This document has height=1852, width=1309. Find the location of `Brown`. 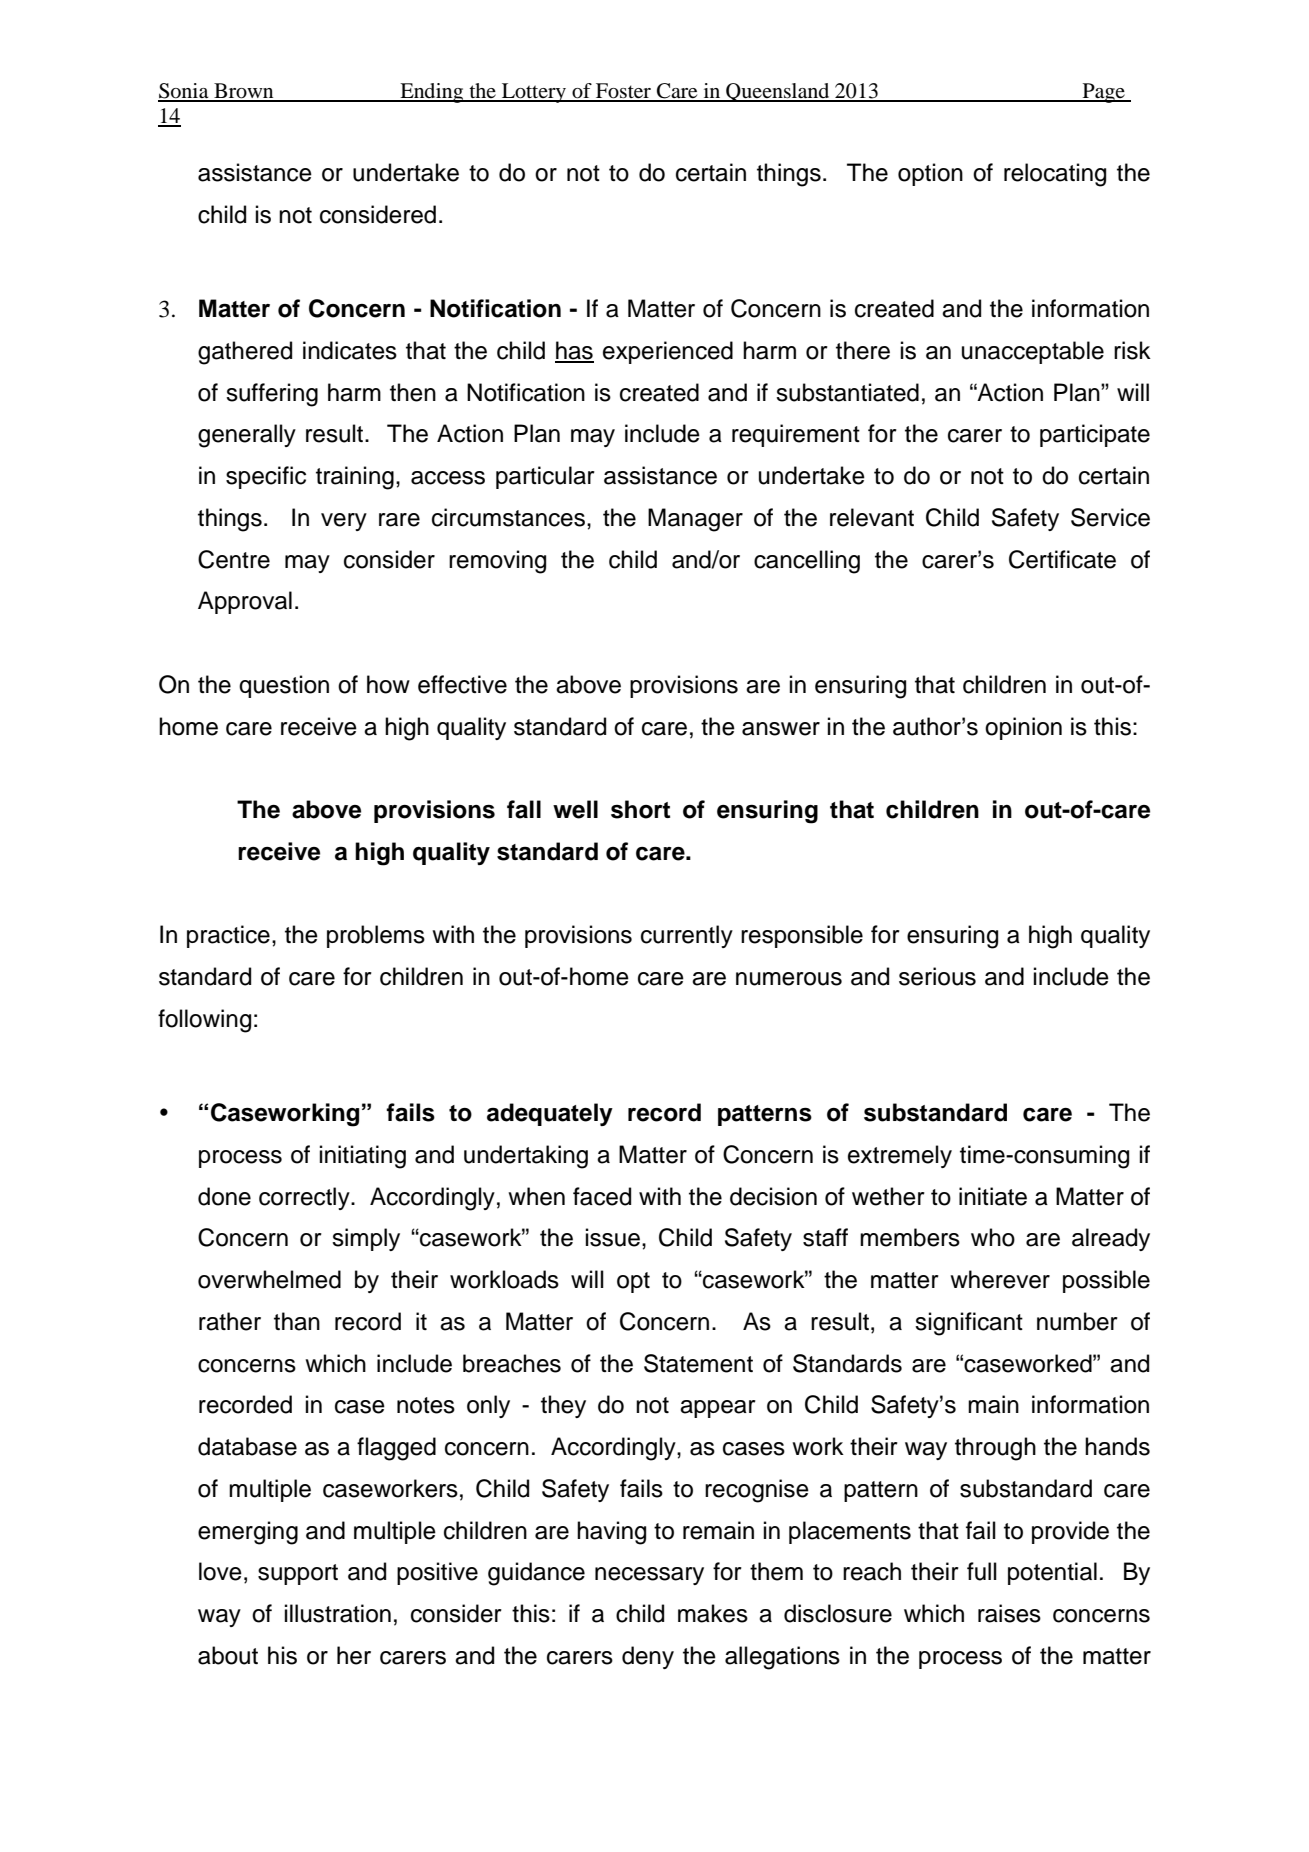

Brown is located at coordinates (244, 92).
